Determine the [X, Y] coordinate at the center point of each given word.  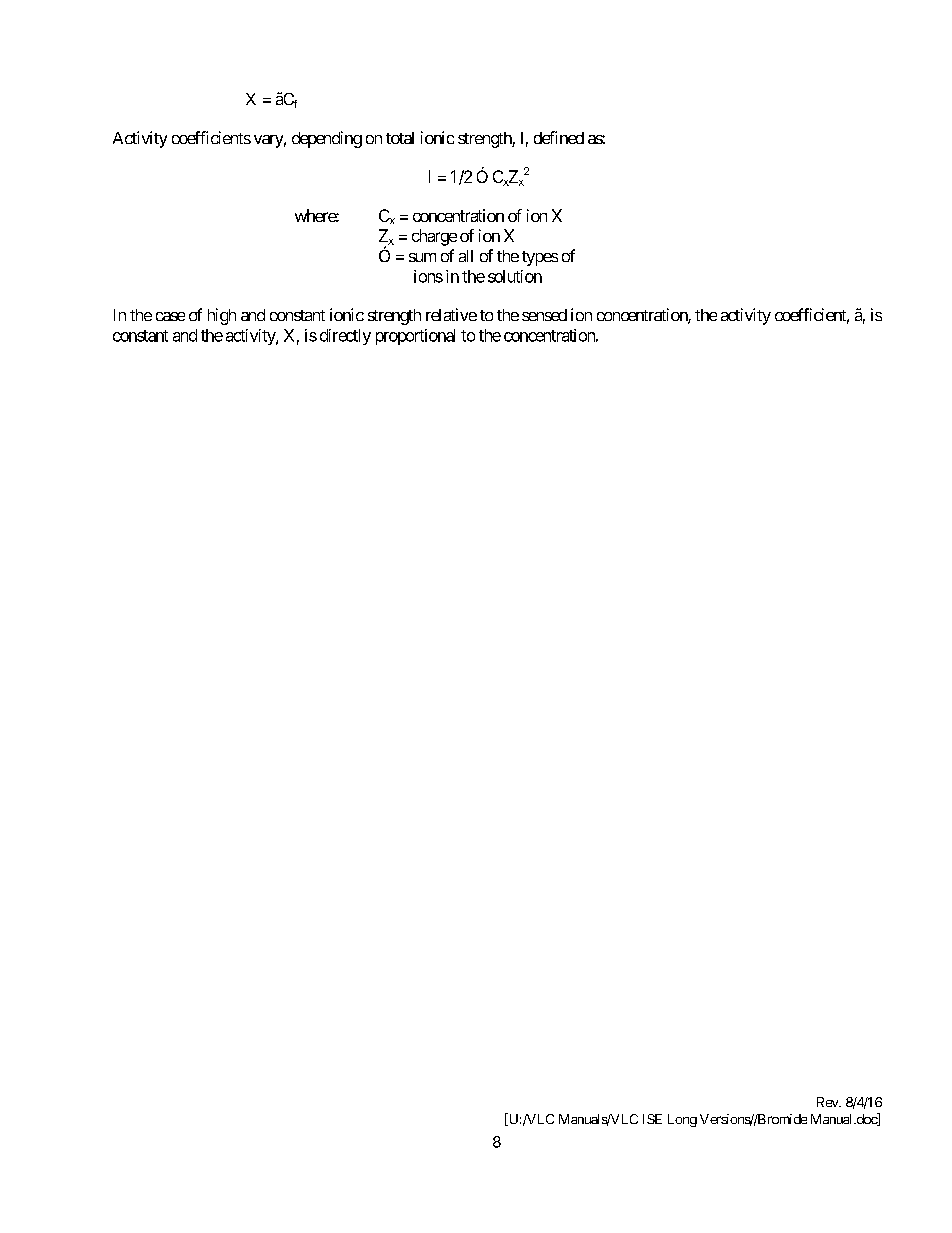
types [540, 258]
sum [422, 257]
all [466, 256]
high [222, 316]
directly [345, 337]
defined [559, 137]
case [170, 316]
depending [327, 139]
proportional [415, 337]
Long [682, 1120]
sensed [544, 315]
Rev [828, 1102]
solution [515, 276]
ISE [652, 1119]
